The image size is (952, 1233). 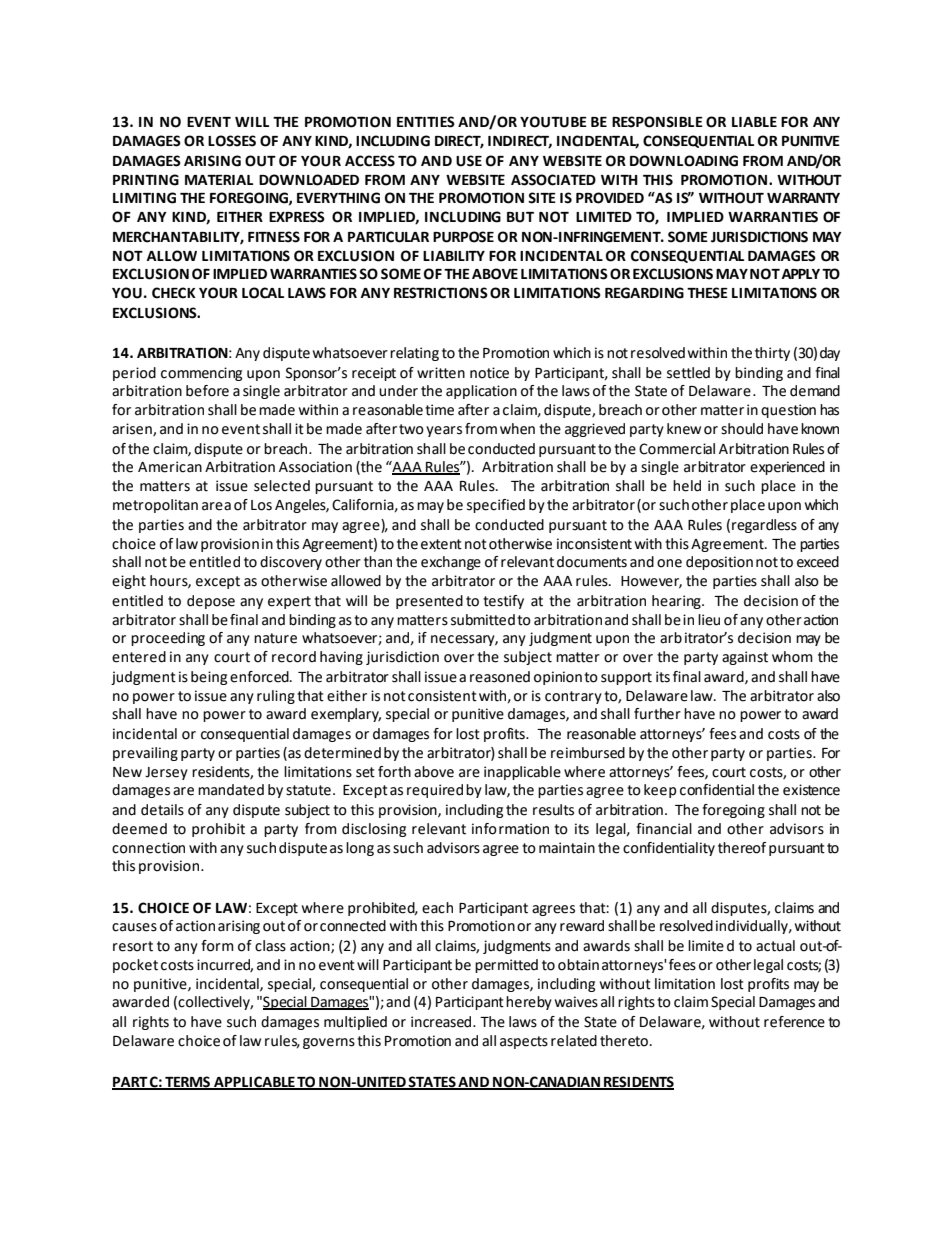 What do you see at coordinates (232, 141) in the page?
I see `LOSSES` at bounding box center [232, 141].
